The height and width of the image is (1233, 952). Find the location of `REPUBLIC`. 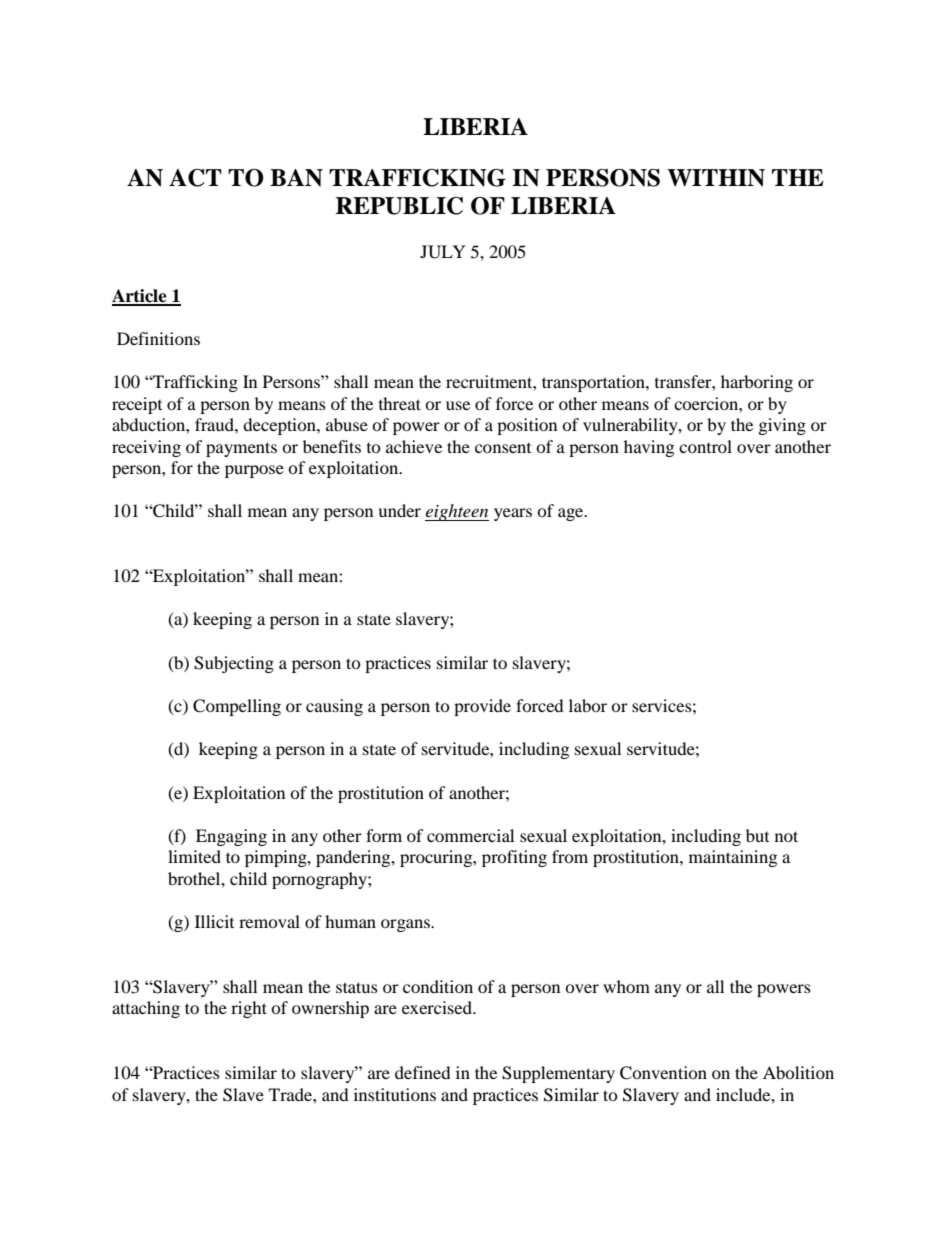

REPUBLIC is located at coordinates (399, 206).
